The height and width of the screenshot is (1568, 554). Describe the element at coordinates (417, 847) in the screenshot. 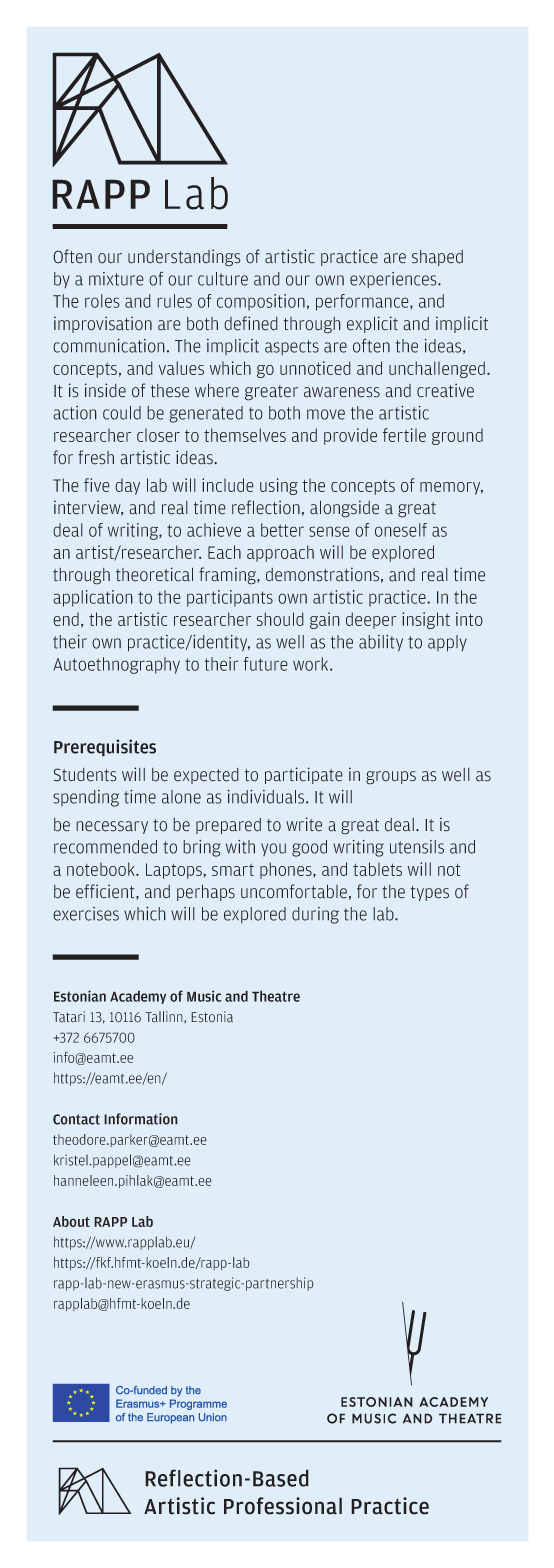

I see `utensils` at that location.
